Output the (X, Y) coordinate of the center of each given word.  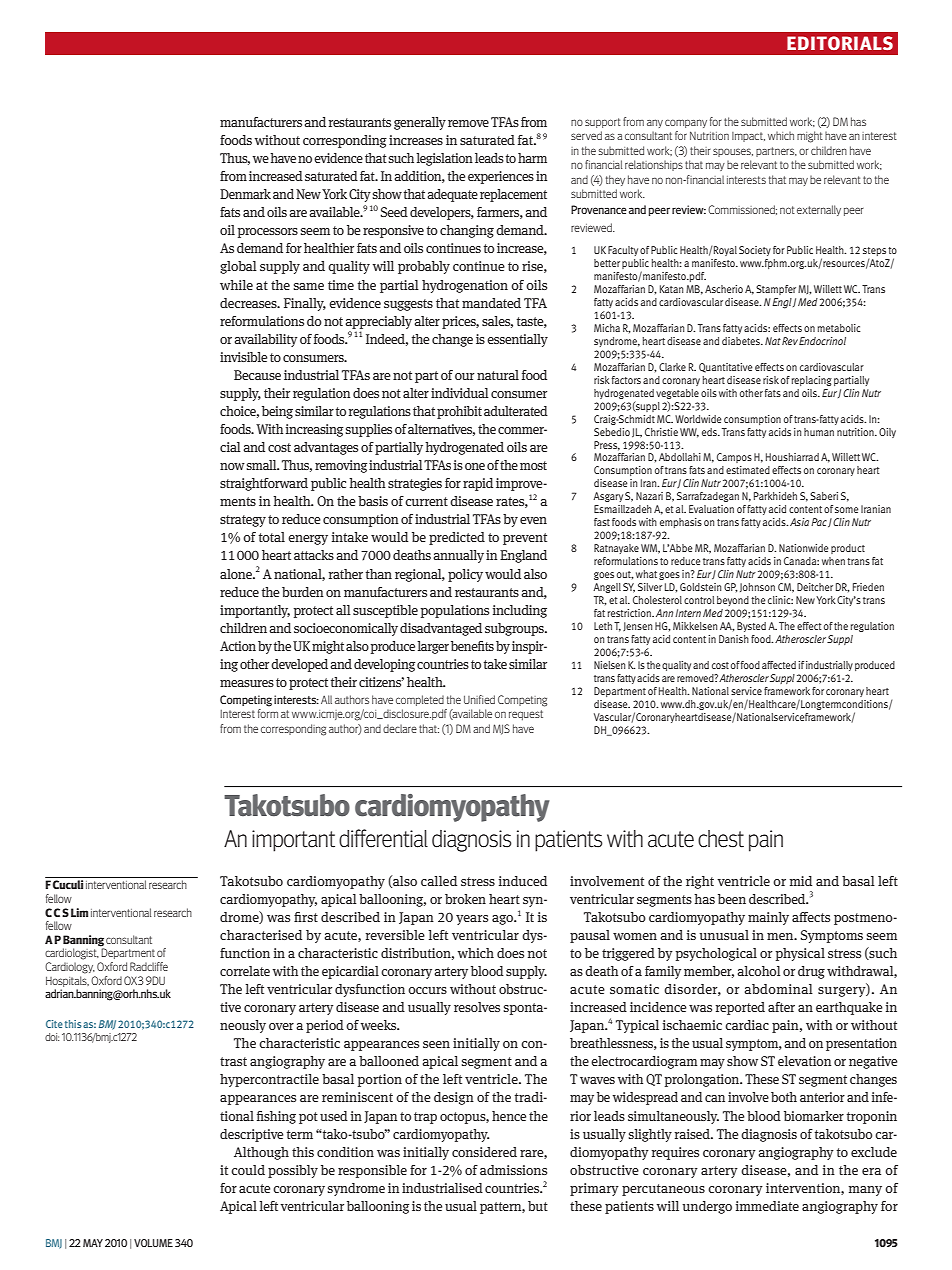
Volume (153, 1243)
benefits (472, 646)
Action (238, 646)
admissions (513, 1170)
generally (420, 123)
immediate (767, 1206)
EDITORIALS (840, 43)
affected (779, 665)
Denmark (245, 194)
